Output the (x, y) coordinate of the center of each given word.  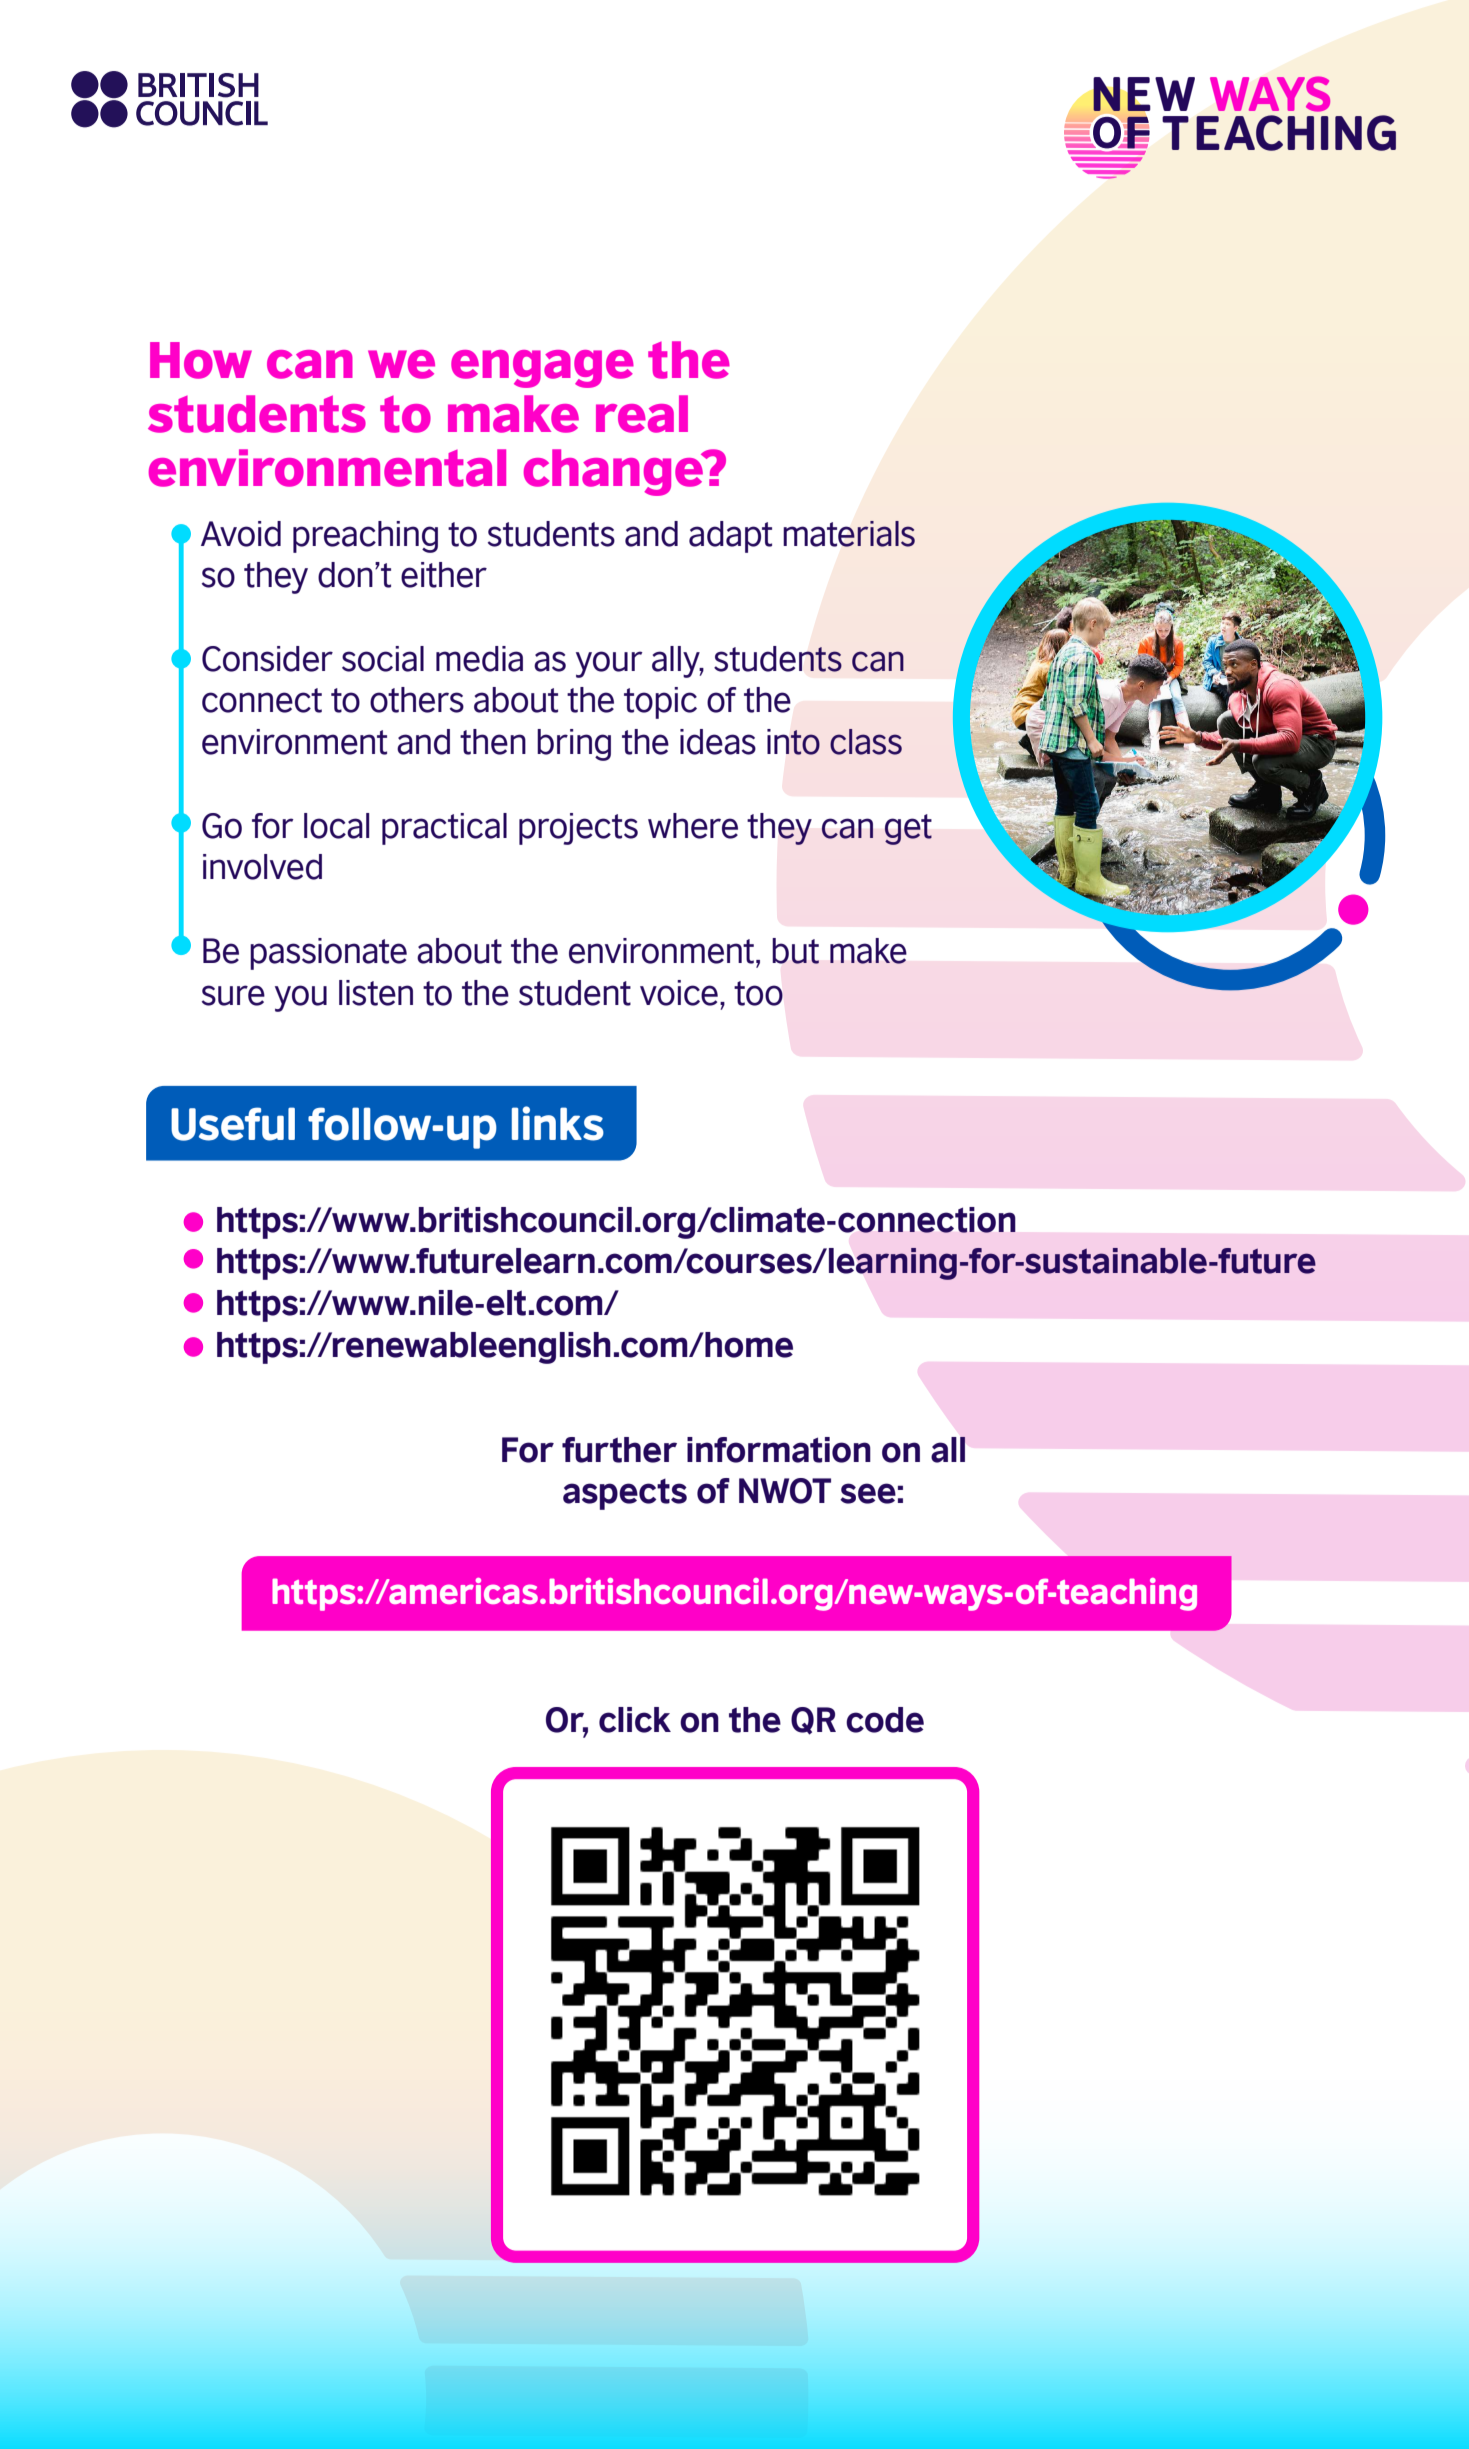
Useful (233, 1124)
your (609, 664)
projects (578, 829)
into (793, 742)
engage (542, 369)
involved (262, 867)
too (758, 993)
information (779, 1450)
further (619, 1450)
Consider (267, 659)
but (795, 951)
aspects (625, 1494)
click (635, 1720)
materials (849, 534)
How (201, 360)
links (558, 1123)
